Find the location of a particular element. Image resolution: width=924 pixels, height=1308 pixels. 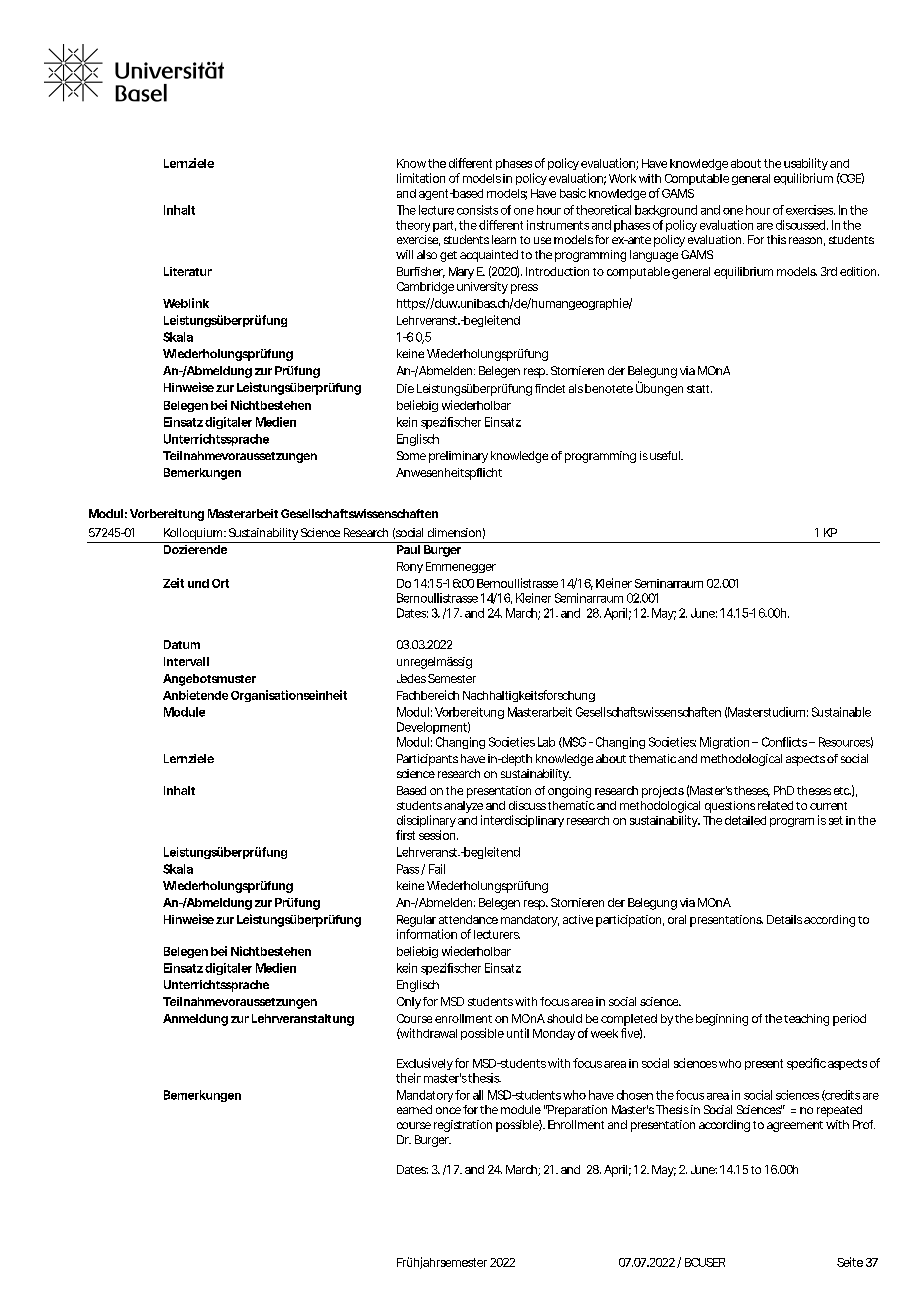

earned is located at coordinates (414, 1109).
